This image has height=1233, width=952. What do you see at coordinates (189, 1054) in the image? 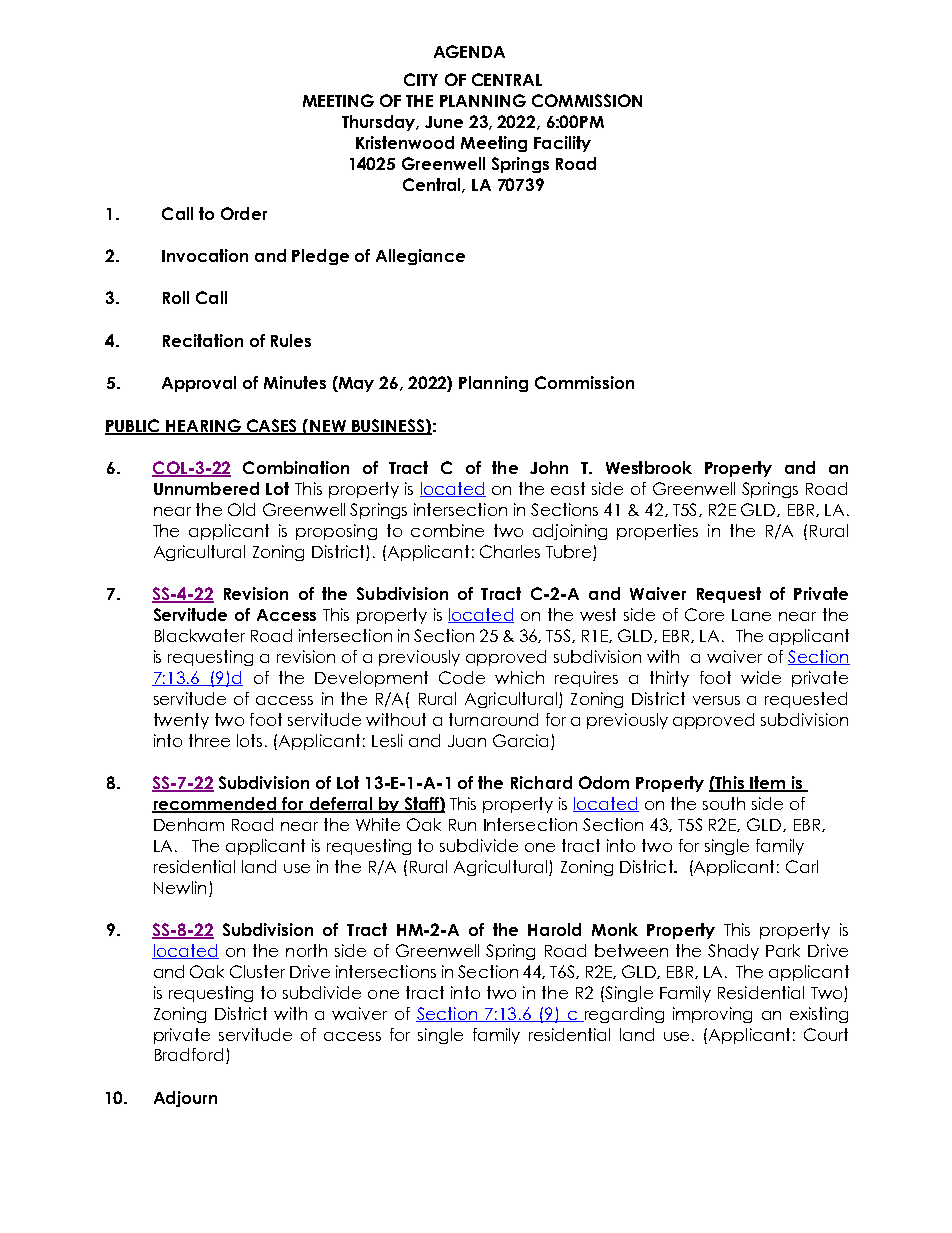
I see `Bradford` at bounding box center [189, 1054].
